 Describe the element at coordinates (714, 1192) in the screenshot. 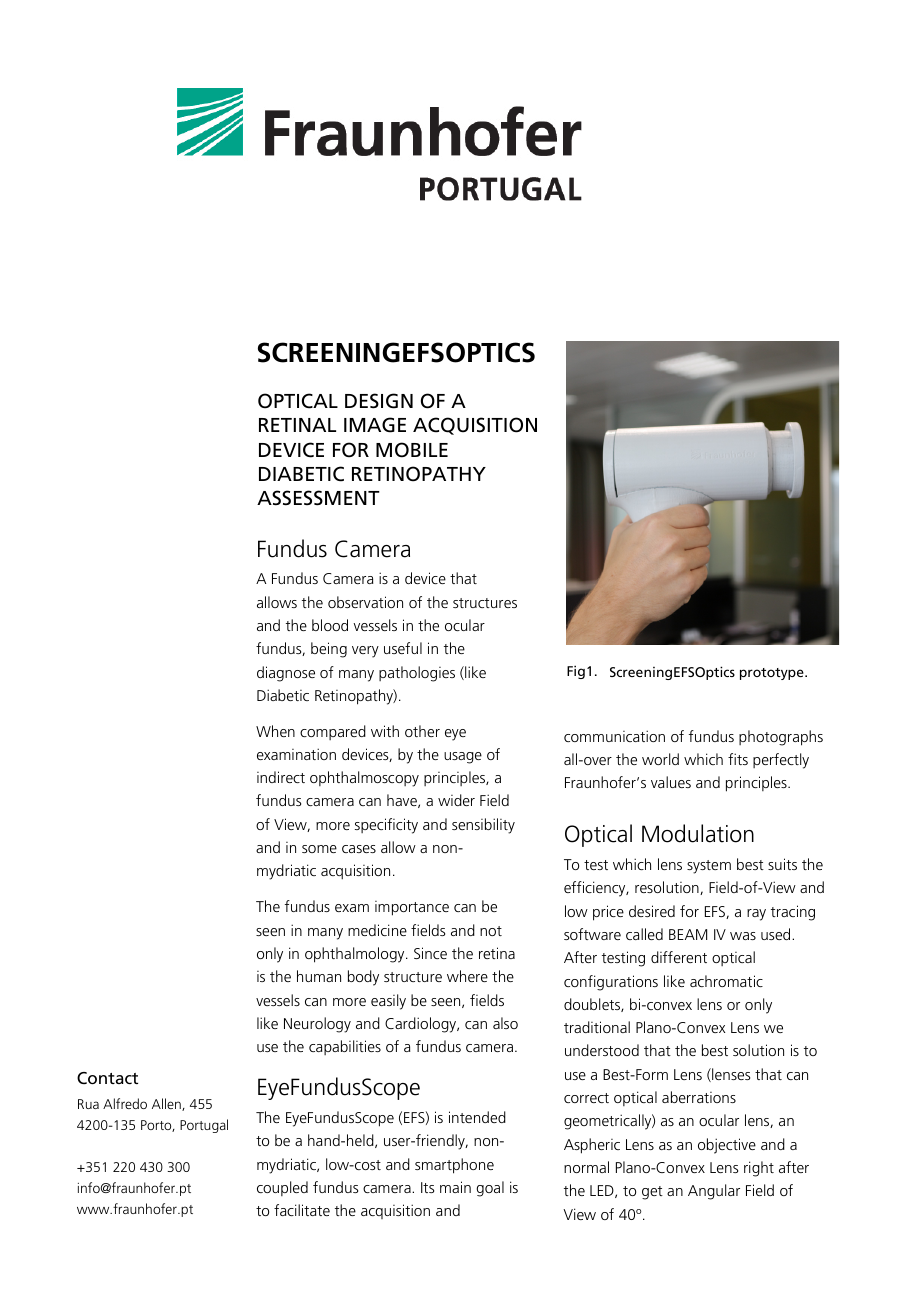

I see `Angular` at that location.
